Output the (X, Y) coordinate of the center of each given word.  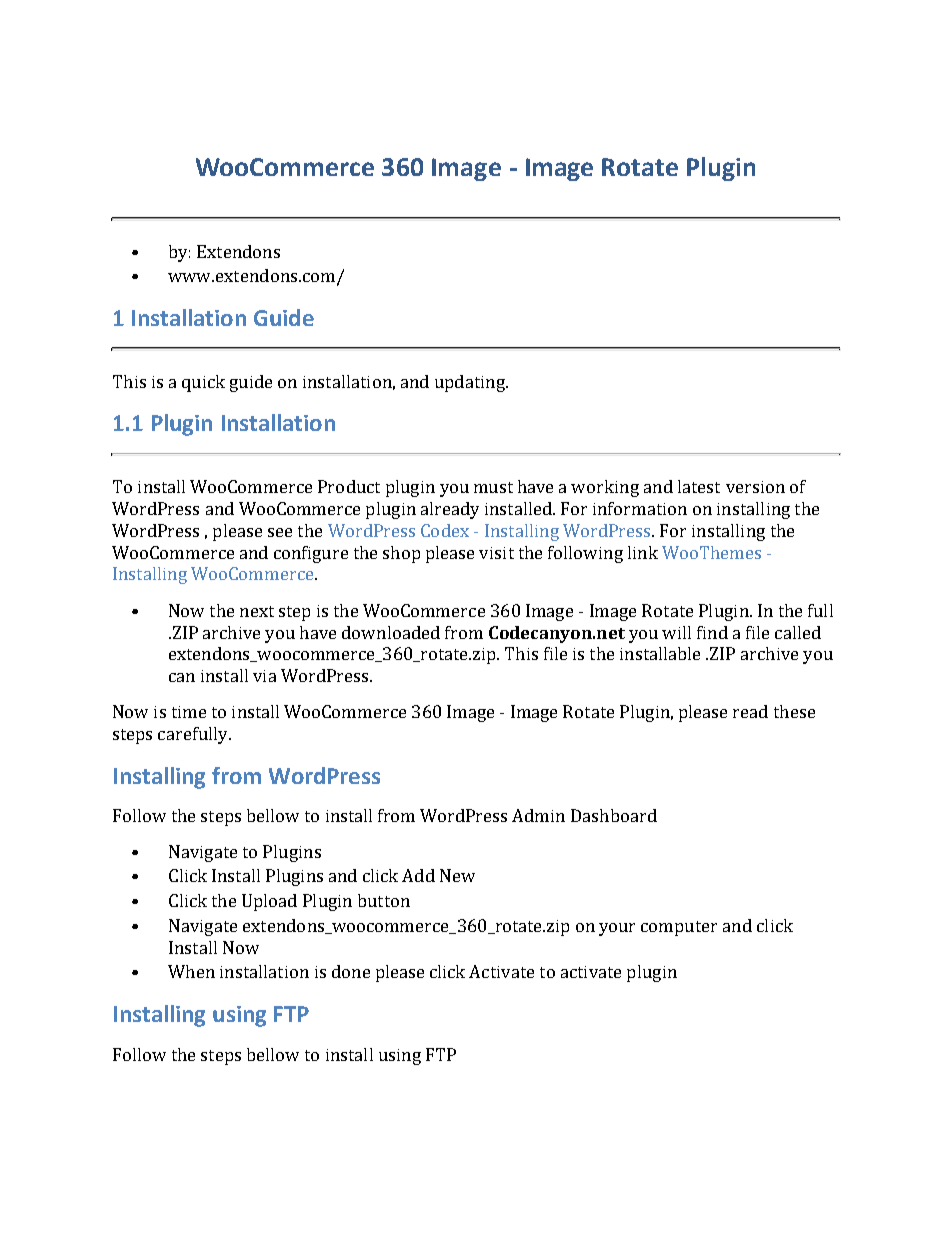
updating (471, 383)
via (264, 676)
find (712, 632)
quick (203, 383)
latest (699, 486)
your (617, 929)
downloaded (391, 632)
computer (679, 928)
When (191, 971)
